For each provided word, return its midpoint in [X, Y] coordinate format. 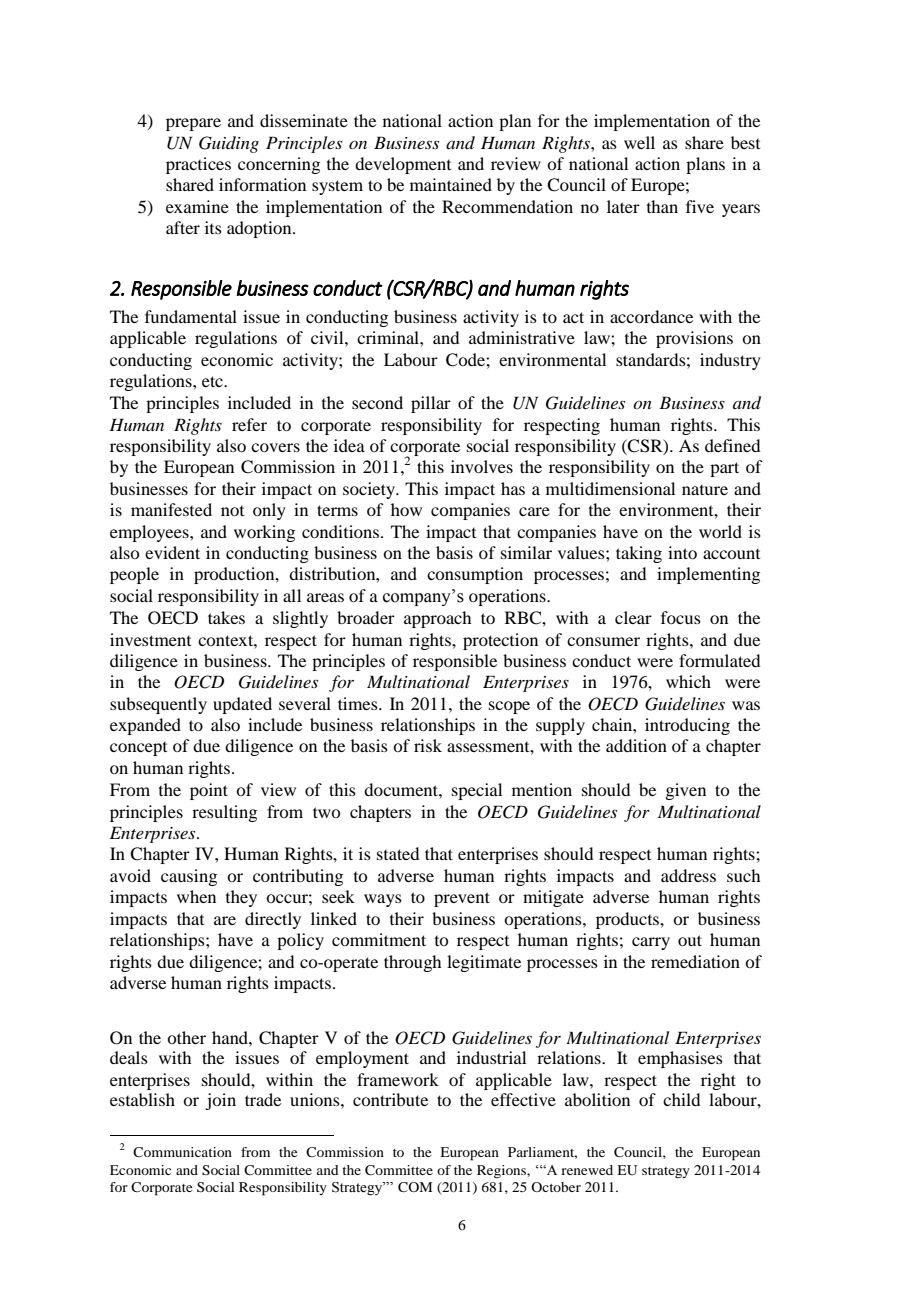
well [639, 142]
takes [226, 617]
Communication [182, 1152]
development [403, 165]
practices [198, 165]
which [688, 681]
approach [437, 619]
